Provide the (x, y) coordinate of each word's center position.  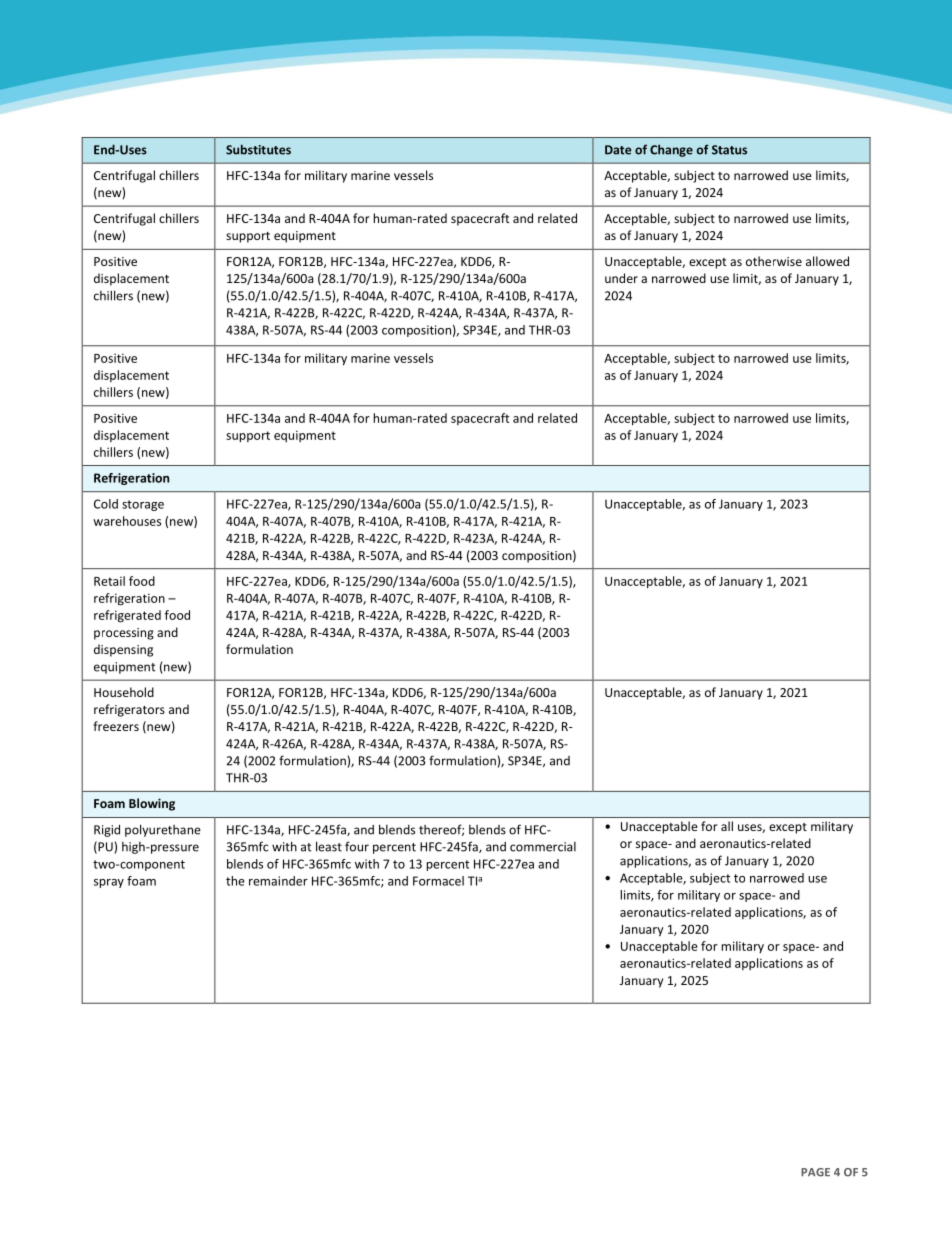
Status (729, 150)
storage (143, 505)
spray (109, 883)
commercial (543, 847)
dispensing (123, 650)
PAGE (815, 1172)
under (621, 278)
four (357, 846)
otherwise (774, 261)
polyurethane (163, 830)
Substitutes (258, 149)
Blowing (152, 804)
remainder (278, 881)
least (329, 846)
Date (618, 150)
